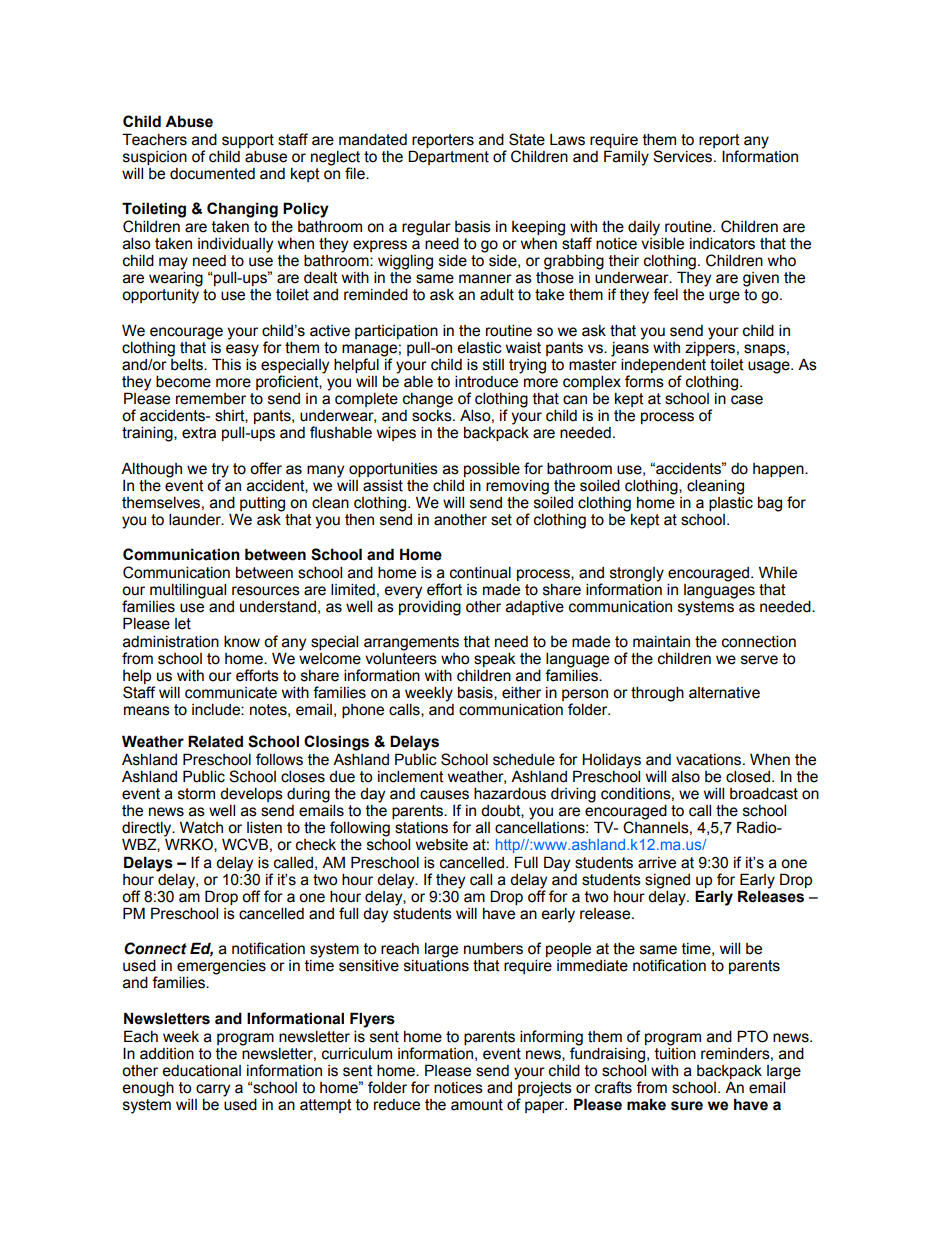 Image resolution: width=952 pixels, height=1233 pixels. Describe the element at coordinates (684, 156) in the page. I see `Services` at that location.
